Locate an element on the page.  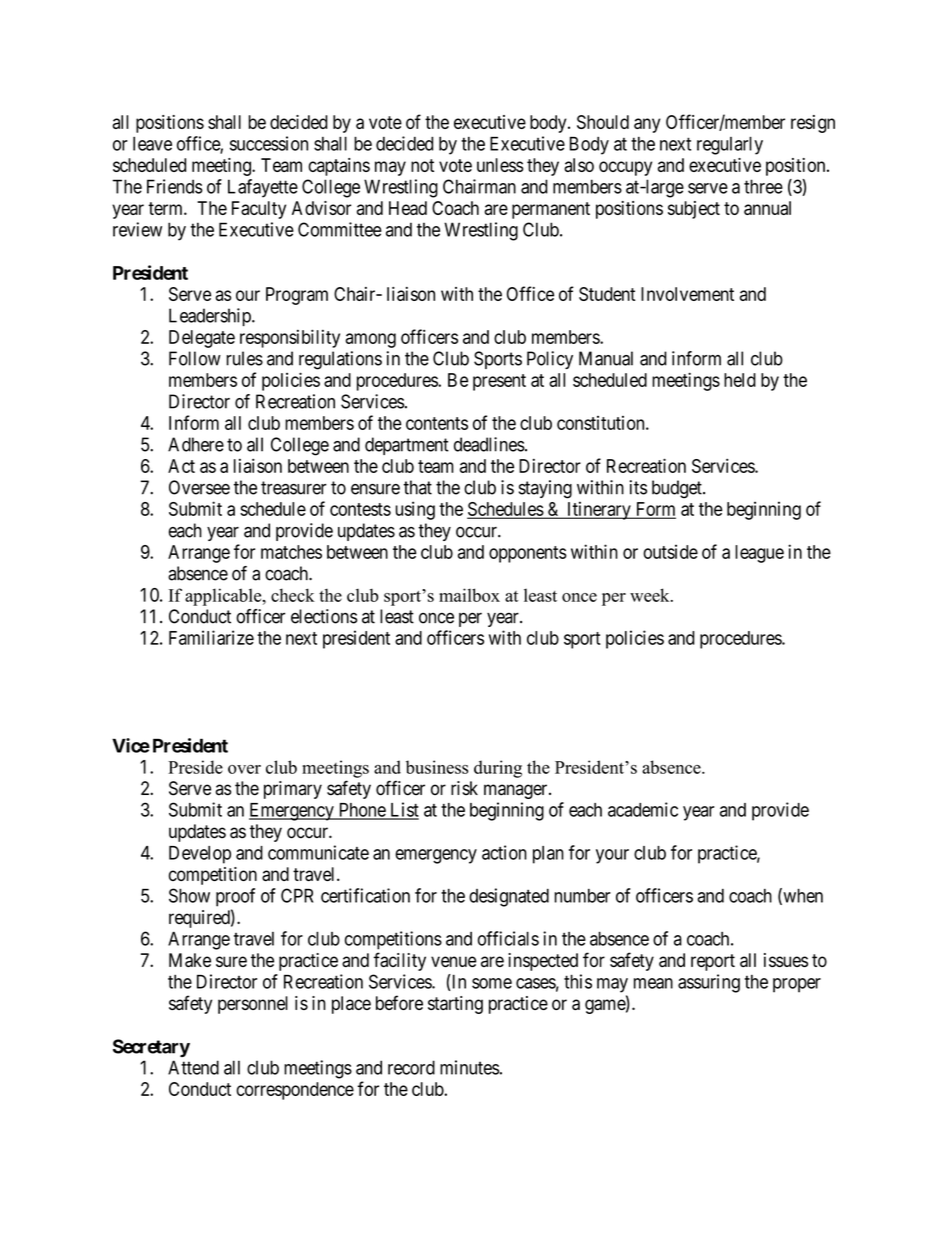
deadlines is located at coordinates (489, 444).
